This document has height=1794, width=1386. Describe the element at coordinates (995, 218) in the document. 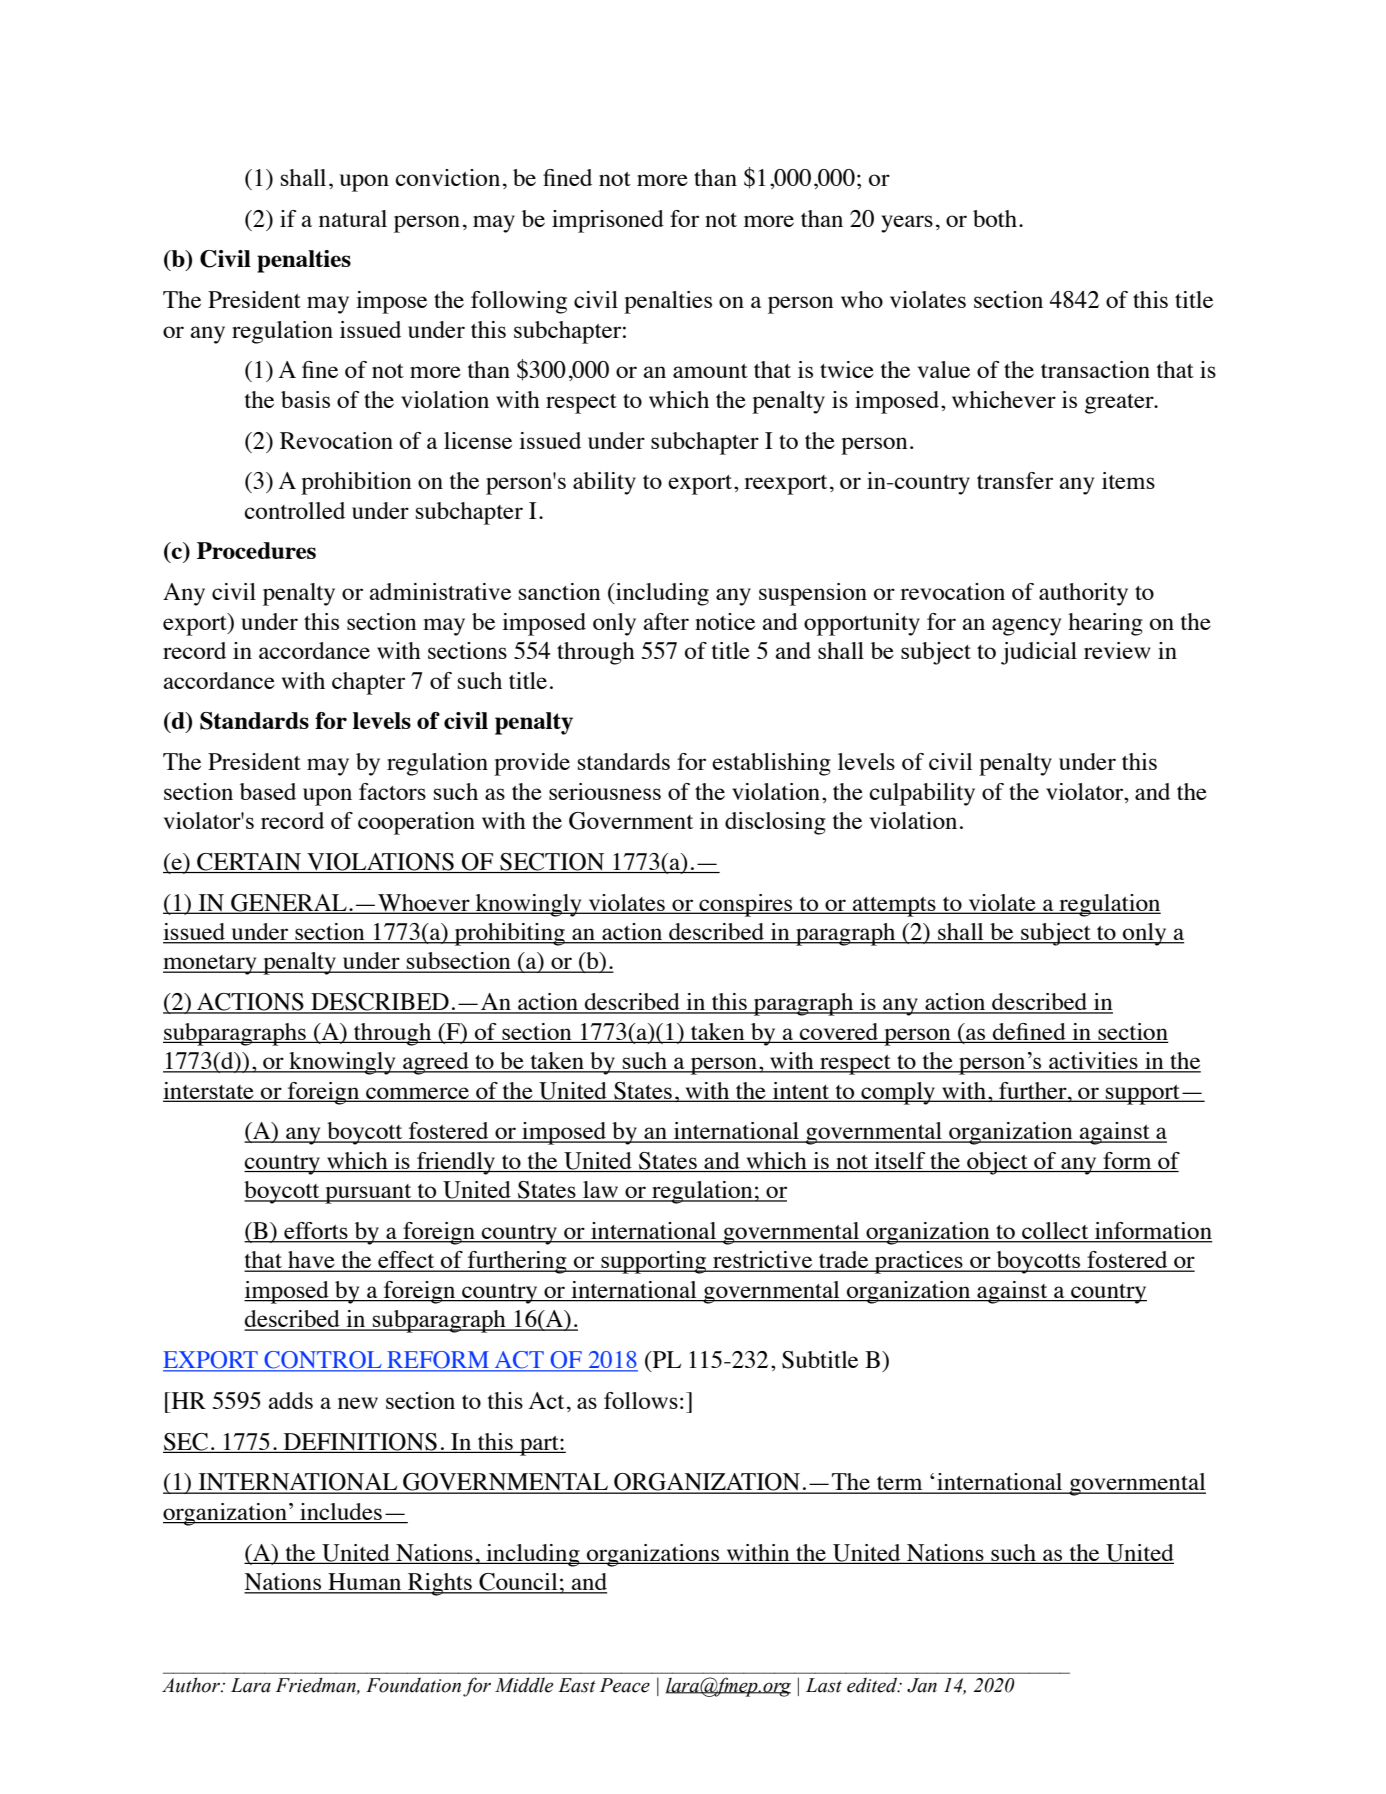

I see `both` at that location.
